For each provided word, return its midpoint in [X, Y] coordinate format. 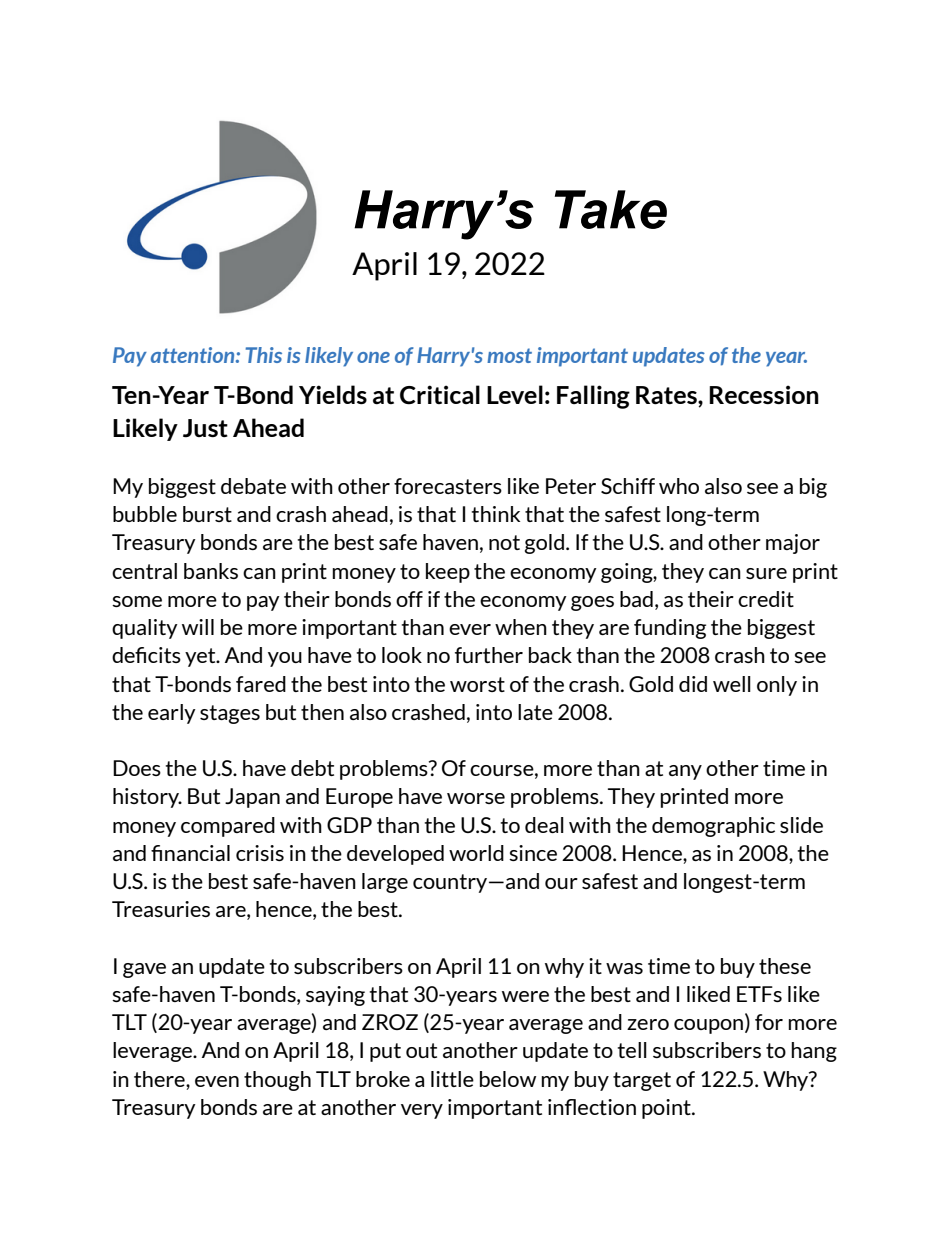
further [489, 655]
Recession [764, 394]
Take [611, 209]
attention [194, 355]
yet [201, 657]
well [732, 684]
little [452, 1079]
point [667, 1109]
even [217, 1081]
